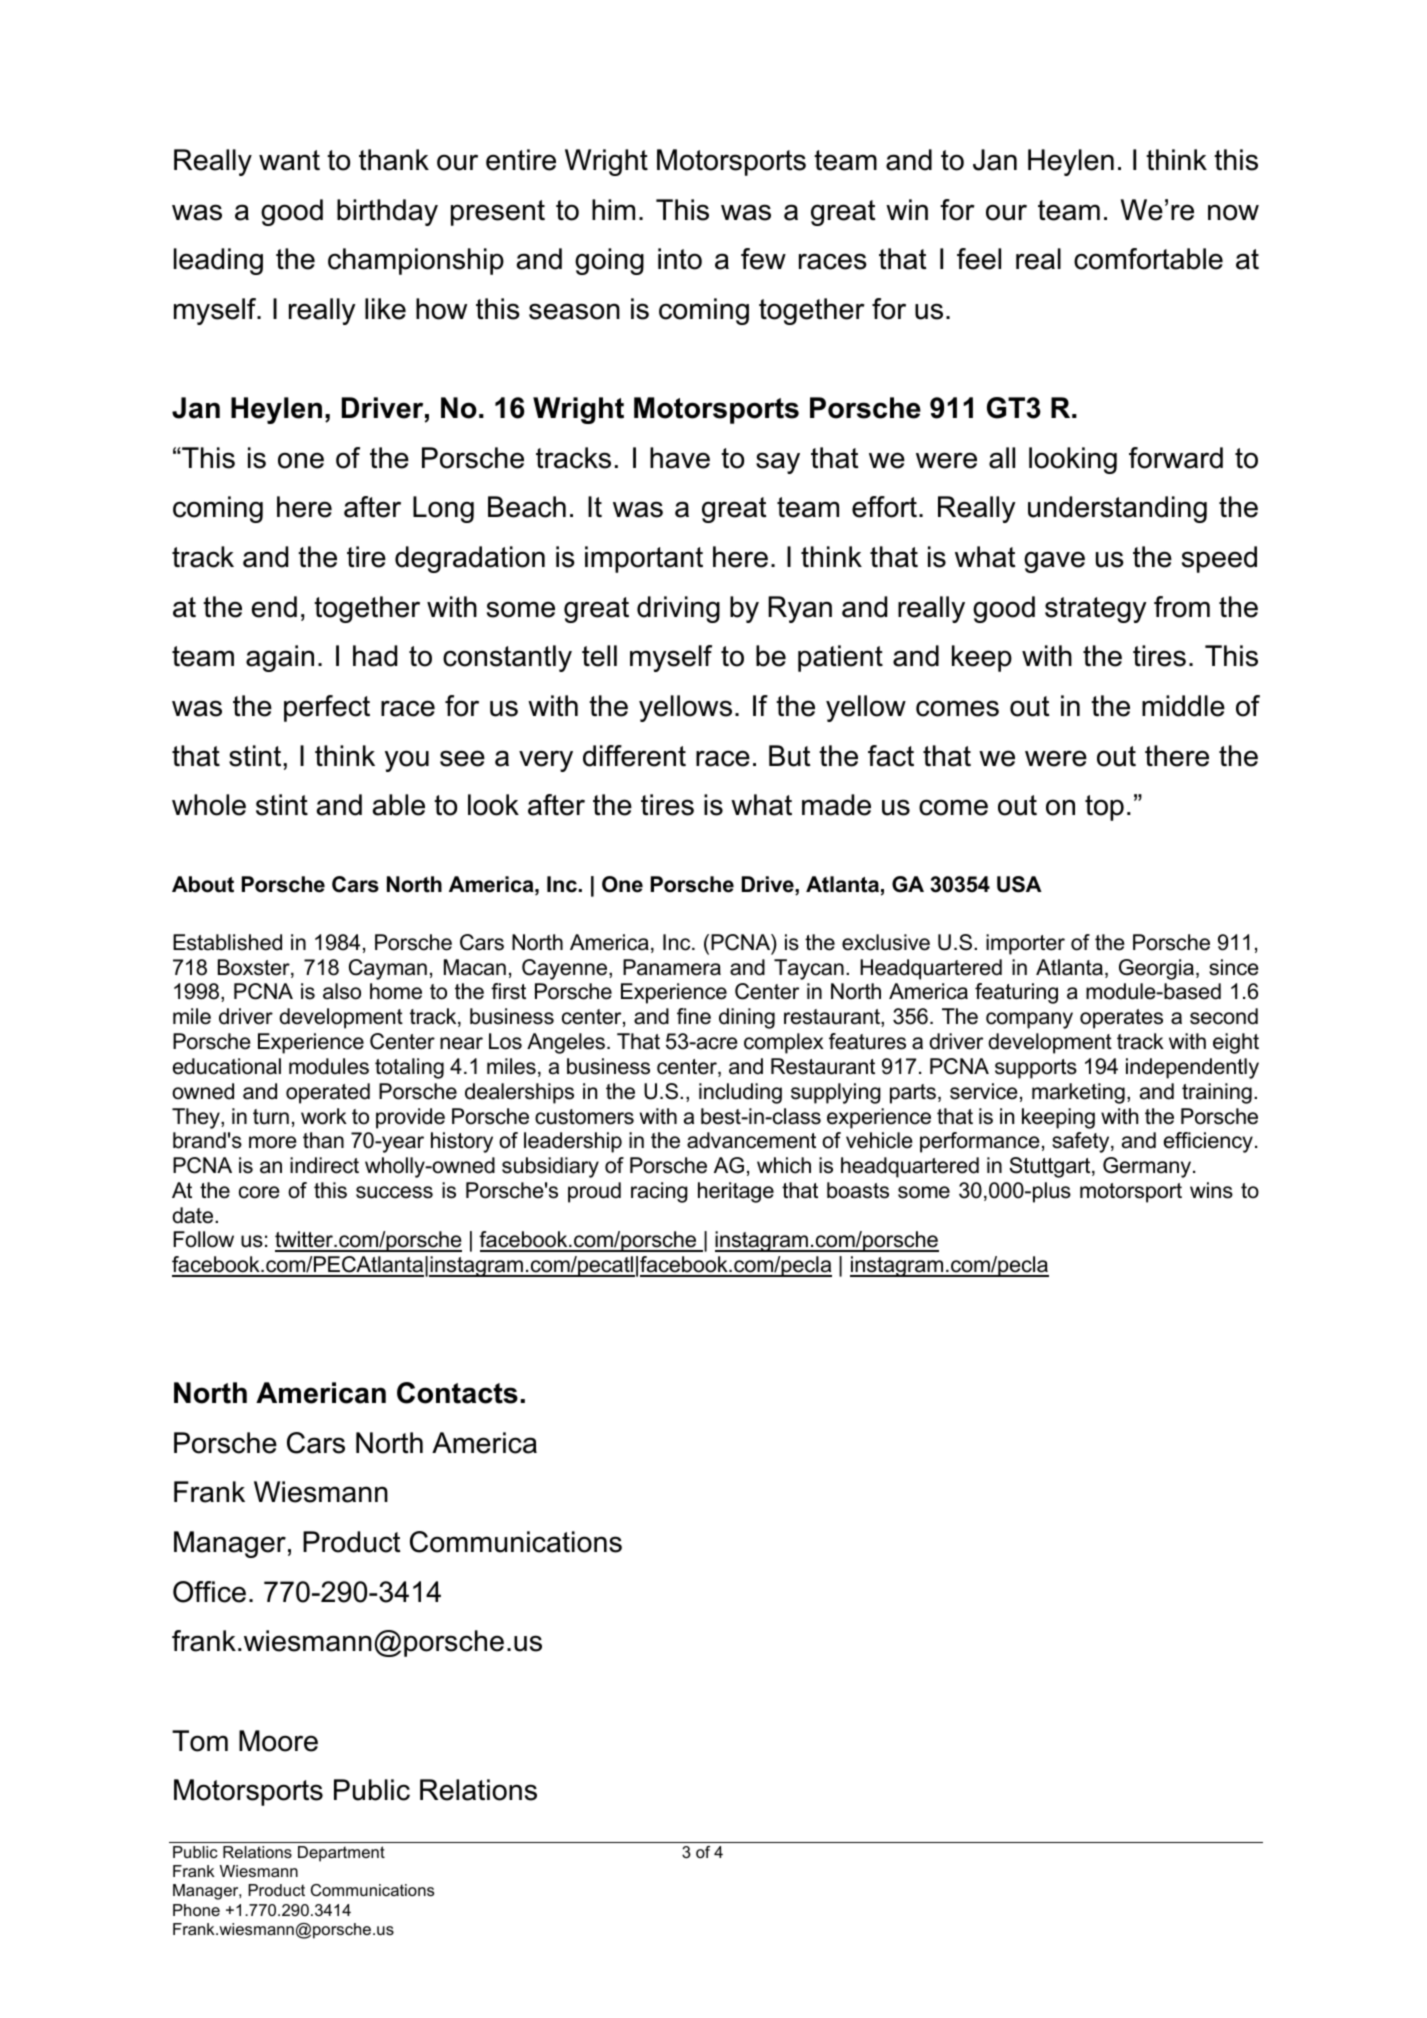  Describe the element at coordinates (280, 658) in the screenshot. I see `again` at that location.
